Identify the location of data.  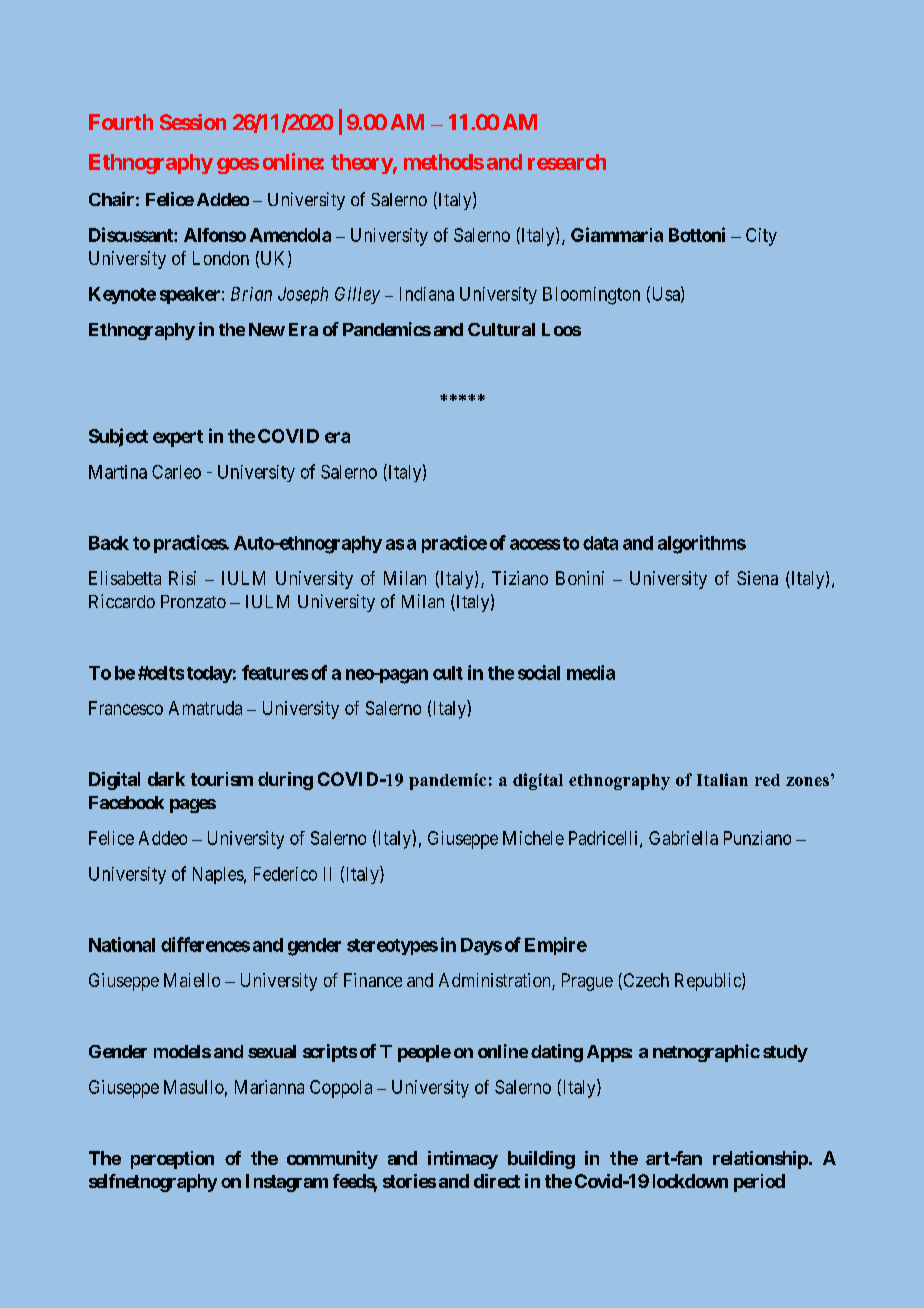
(600, 543).
